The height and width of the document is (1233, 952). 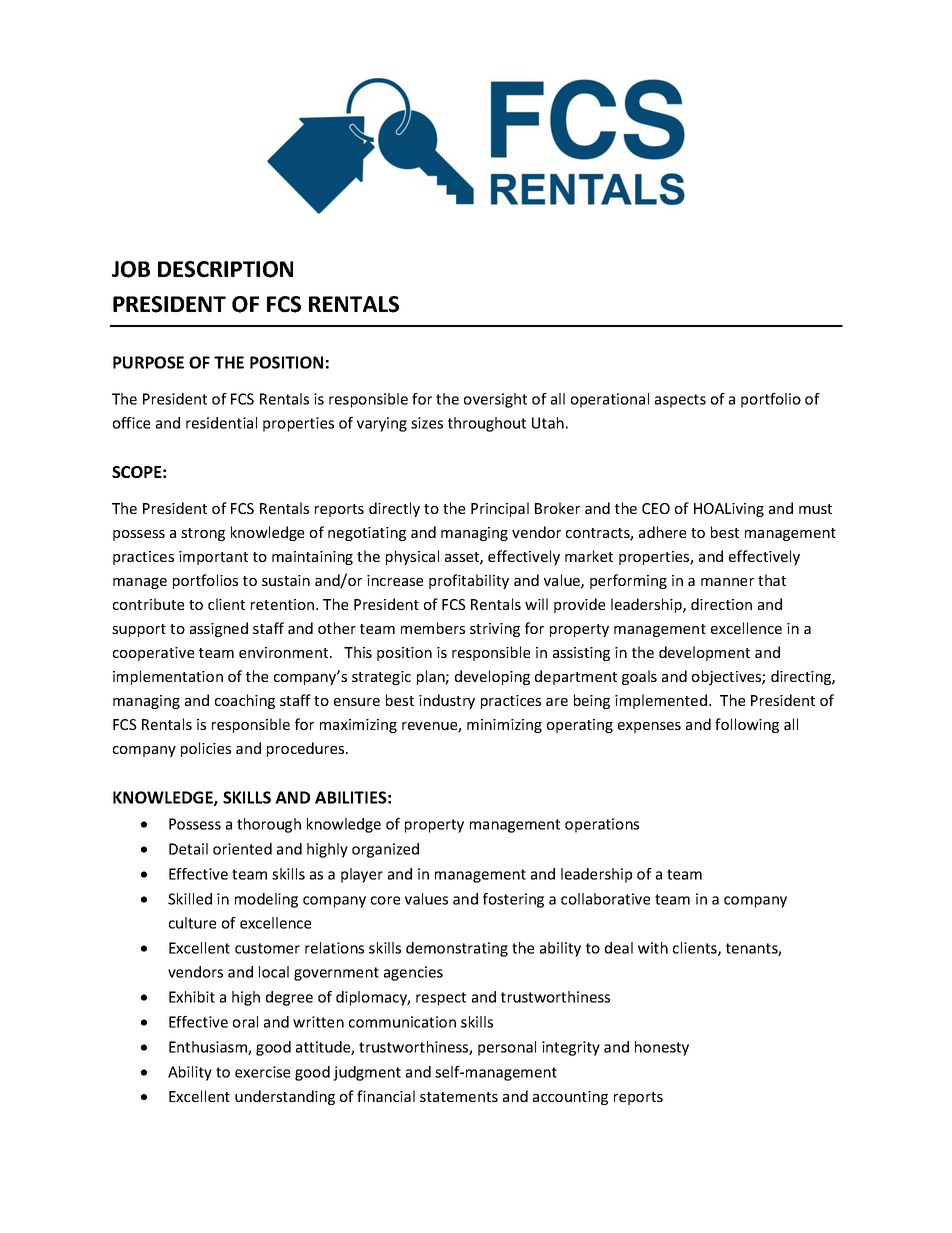 What do you see at coordinates (262, 1072) in the document?
I see `exercise` at bounding box center [262, 1072].
